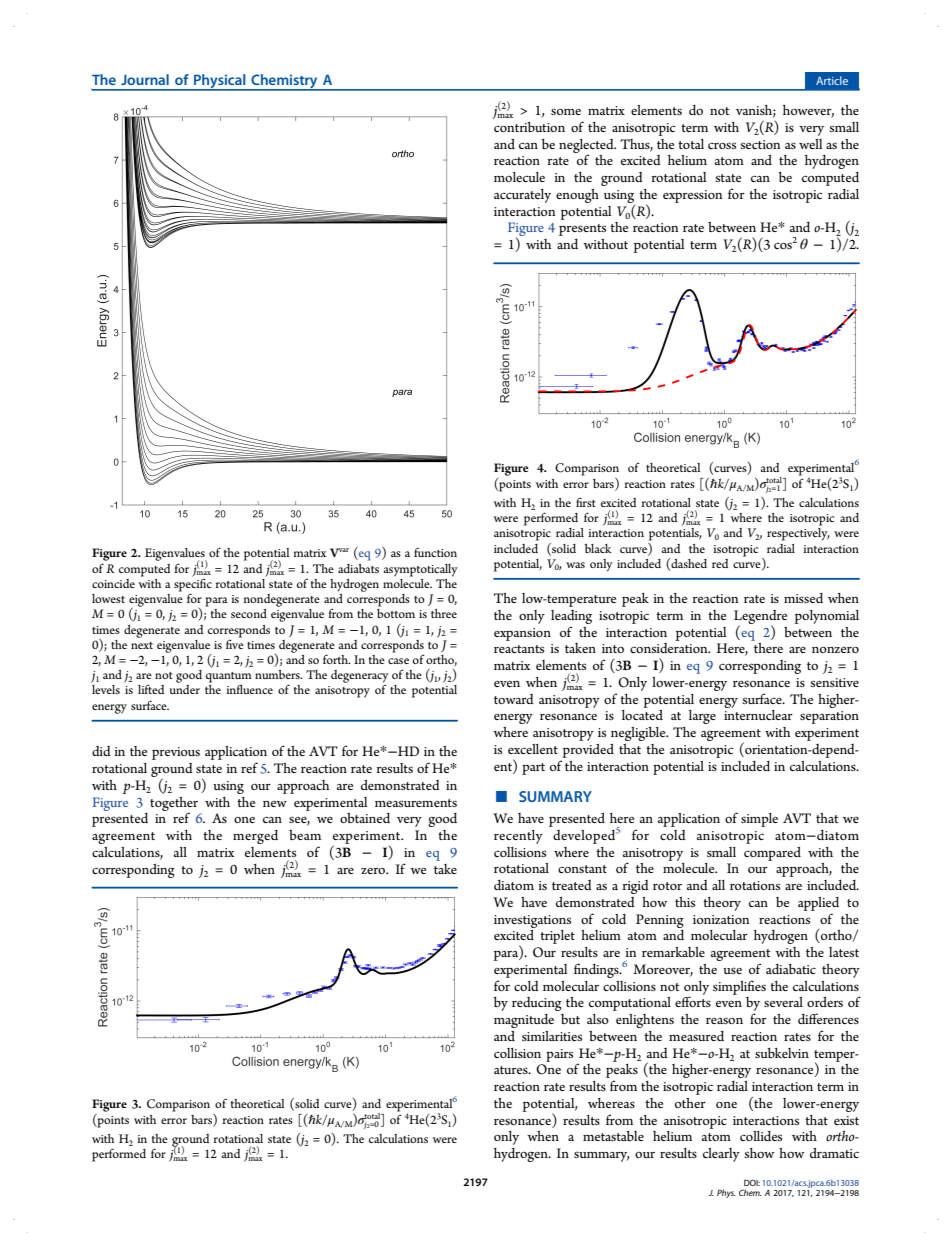 The height and width of the page is (1246, 952). Describe the element at coordinates (760, 618) in the page. I see `Legendre` at that location.
